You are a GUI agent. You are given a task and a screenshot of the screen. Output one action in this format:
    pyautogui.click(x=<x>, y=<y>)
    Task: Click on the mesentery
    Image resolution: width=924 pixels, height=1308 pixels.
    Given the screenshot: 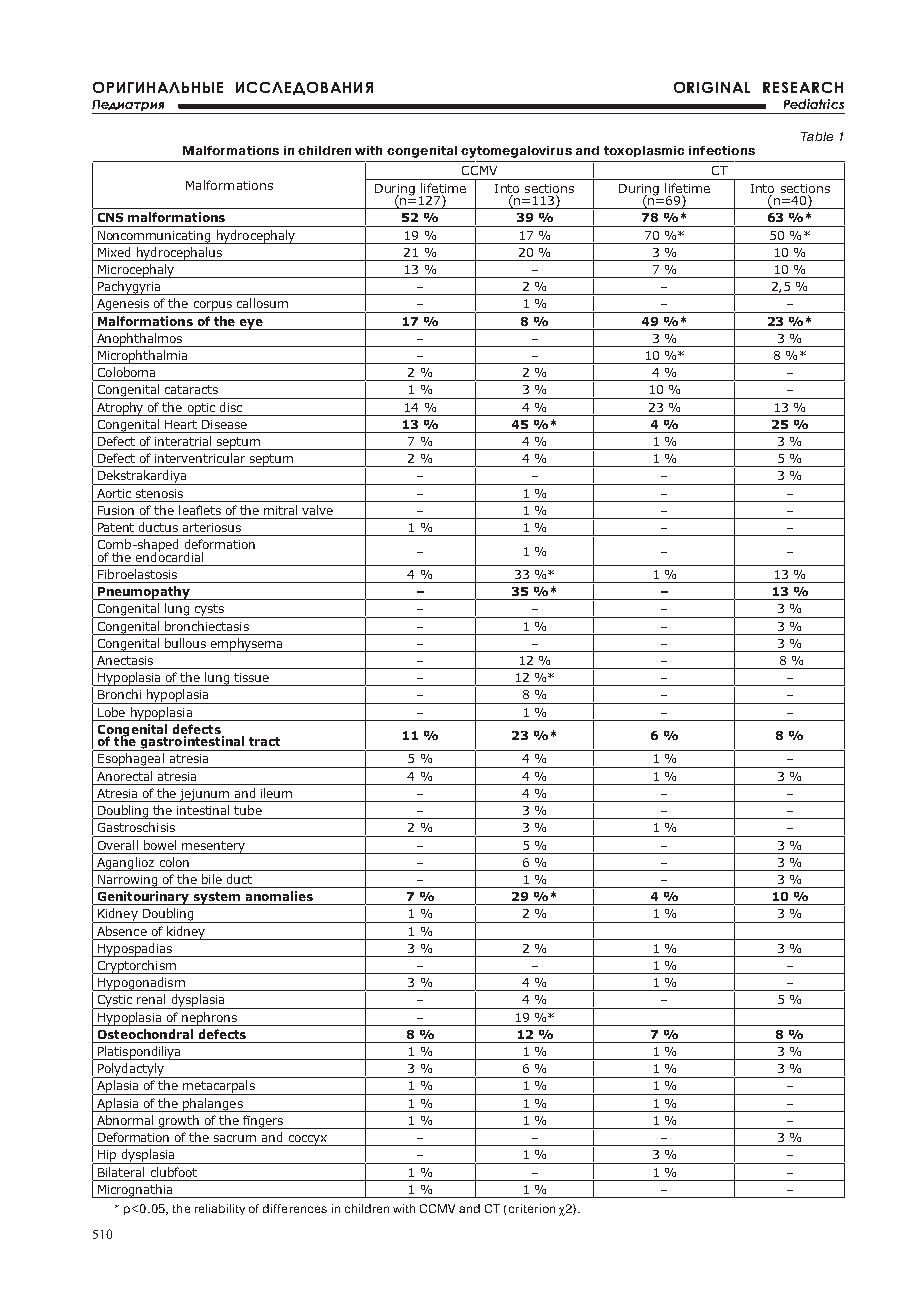 What is the action you would take?
    pyautogui.click(x=213, y=847)
